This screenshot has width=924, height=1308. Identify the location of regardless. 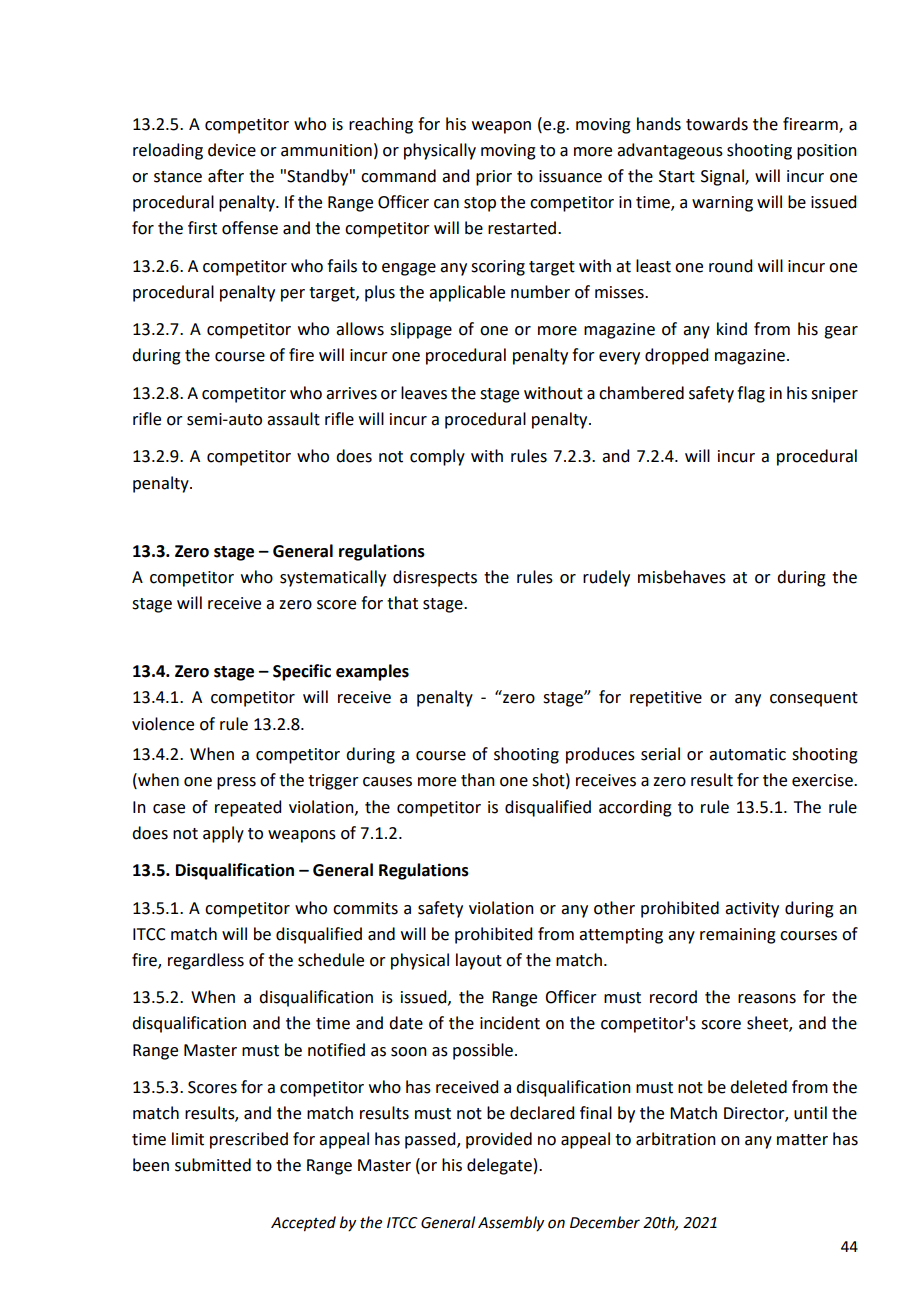
(206, 961).
